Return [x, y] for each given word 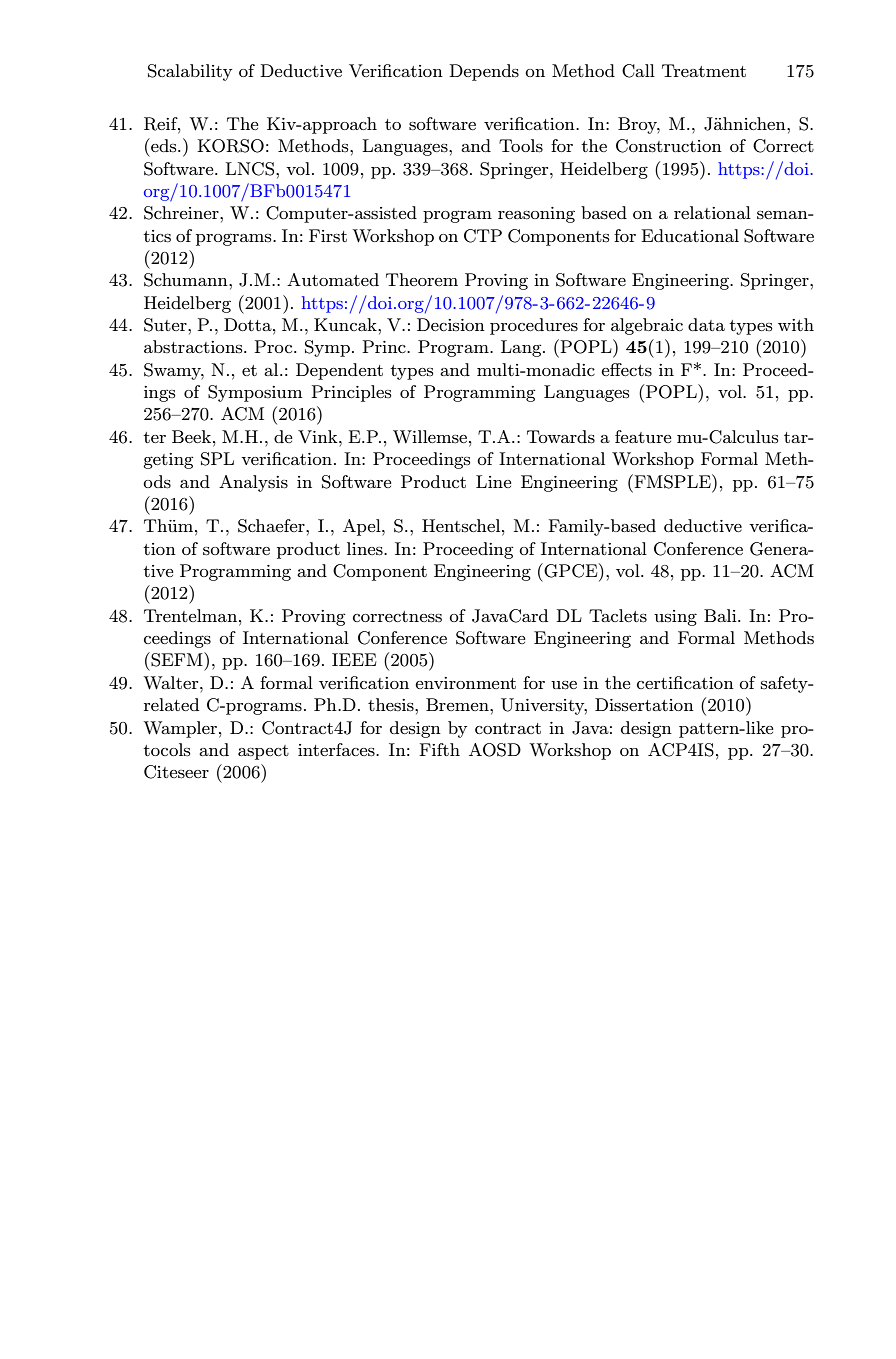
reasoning [536, 215]
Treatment [704, 70]
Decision [451, 324]
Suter [166, 325]
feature [643, 436]
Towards [561, 437]
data [706, 324]
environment [465, 683]
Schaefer [272, 526]
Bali [721, 615]
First [328, 235]
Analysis [253, 483]
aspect [263, 752]
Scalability [190, 72]
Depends [484, 72]
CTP [483, 236]
